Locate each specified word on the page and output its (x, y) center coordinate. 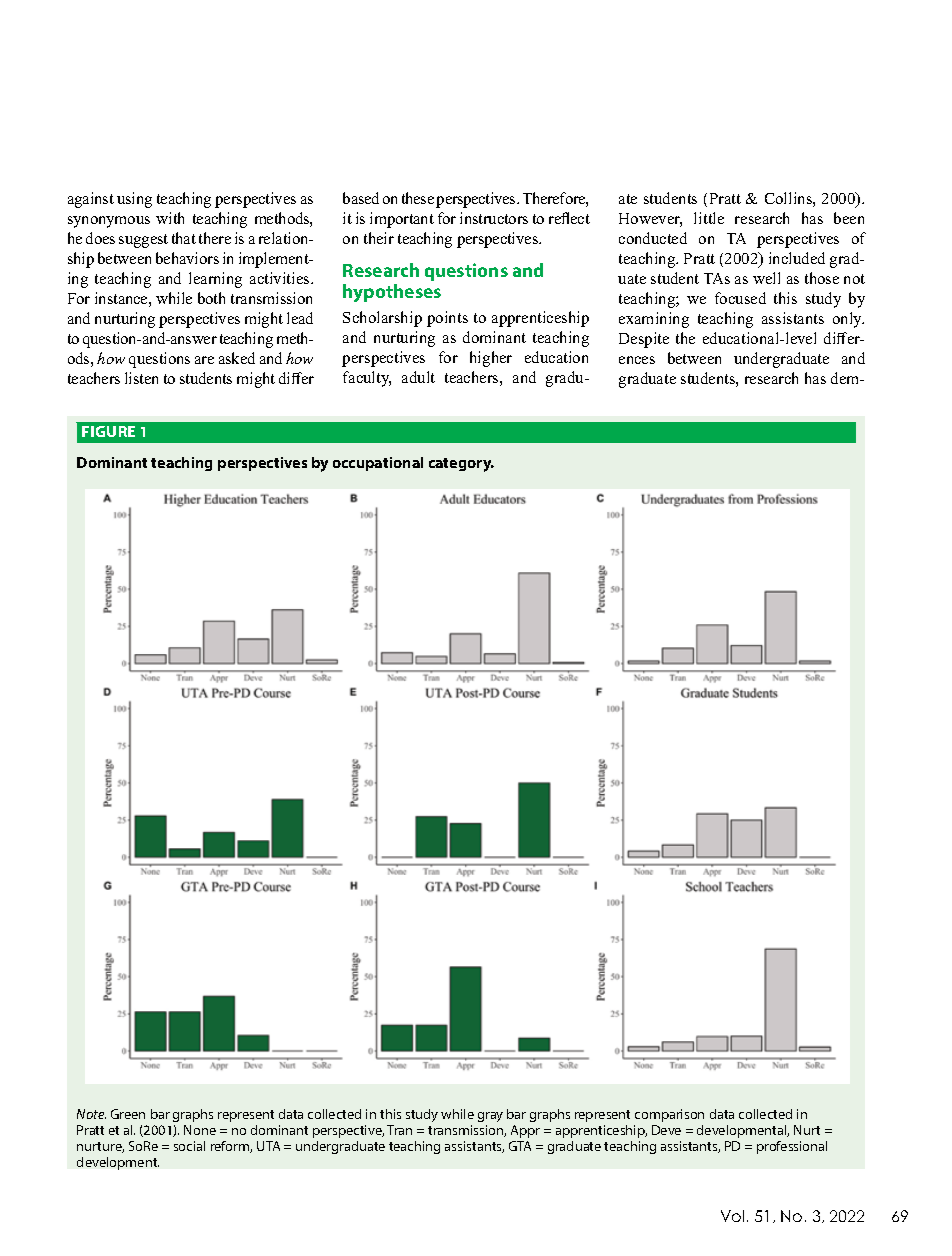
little (709, 218)
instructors (494, 218)
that (184, 238)
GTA (520, 1146)
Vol (732, 1216)
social (189, 1146)
